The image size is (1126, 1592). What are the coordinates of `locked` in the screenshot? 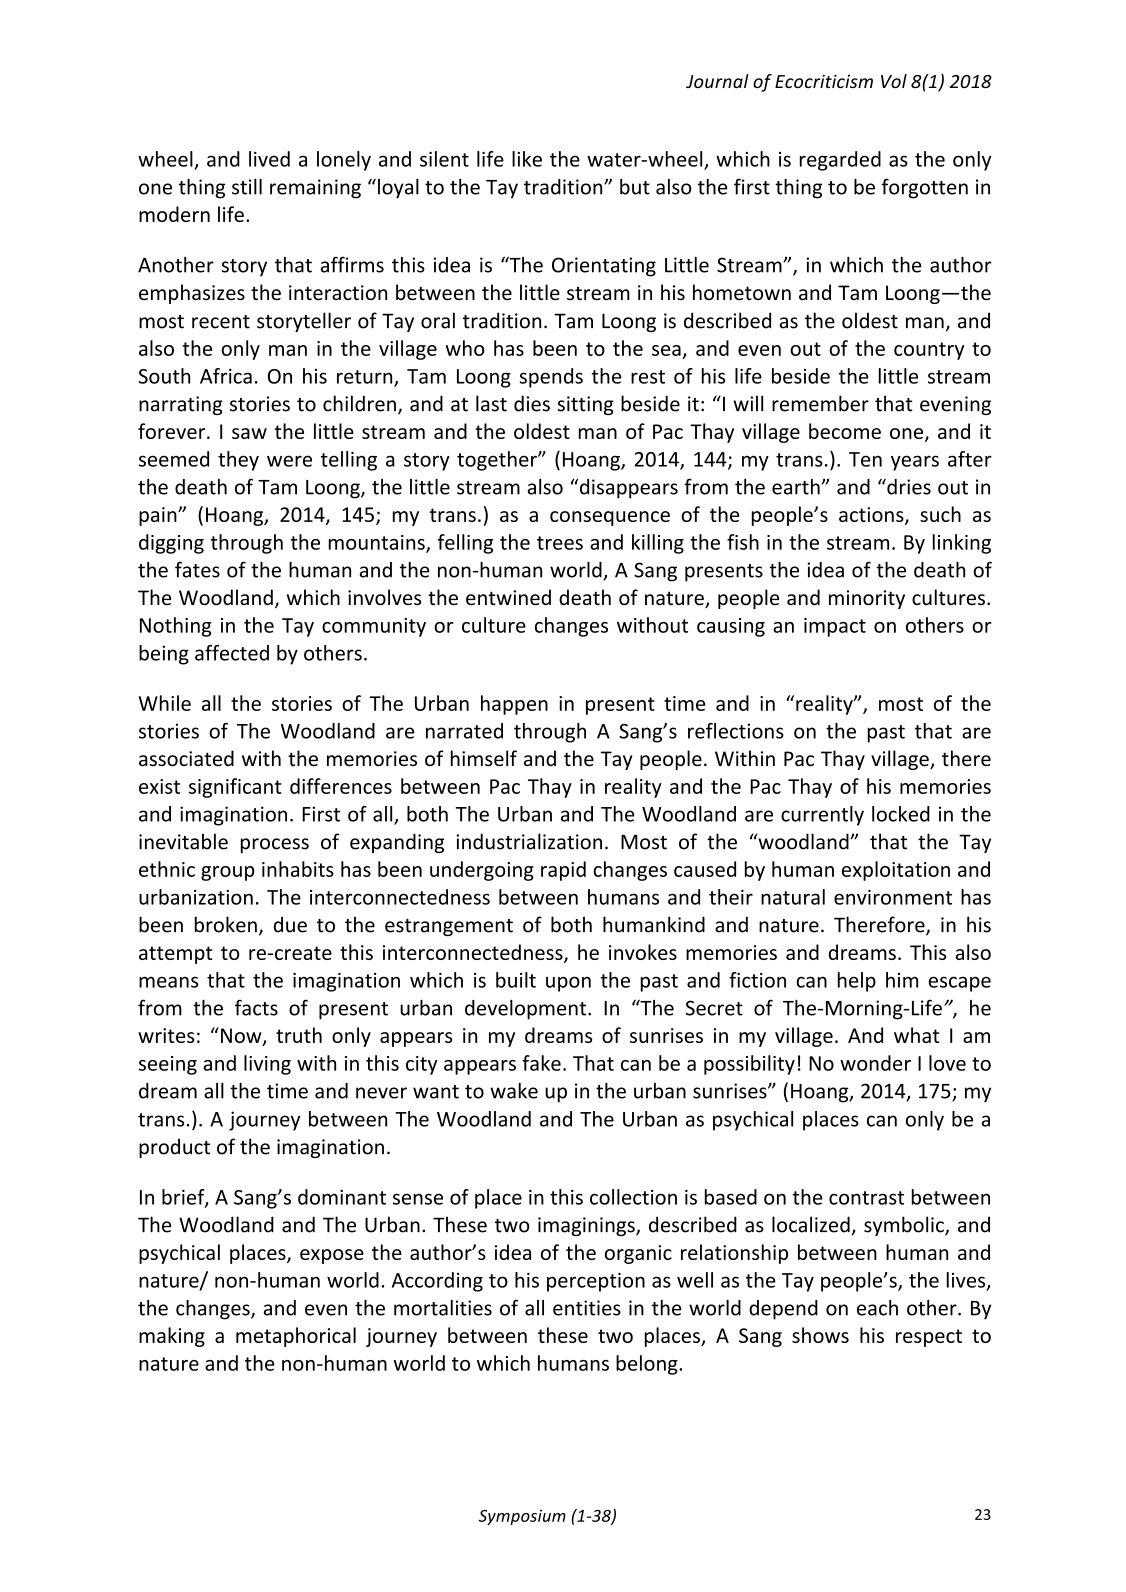 It's located at (901, 814).
